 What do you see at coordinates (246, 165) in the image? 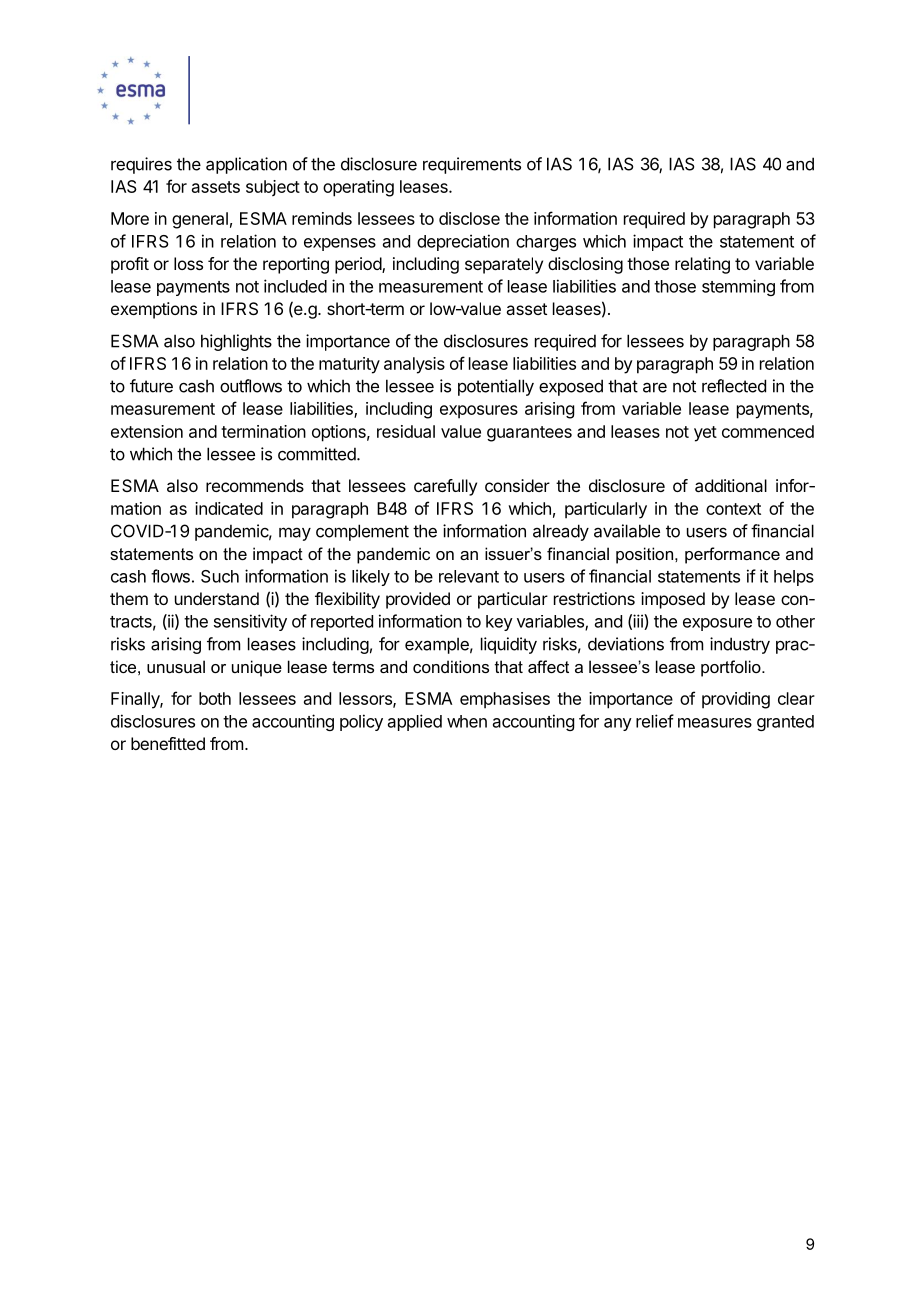
I see `application` at bounding box center [246, 165].
